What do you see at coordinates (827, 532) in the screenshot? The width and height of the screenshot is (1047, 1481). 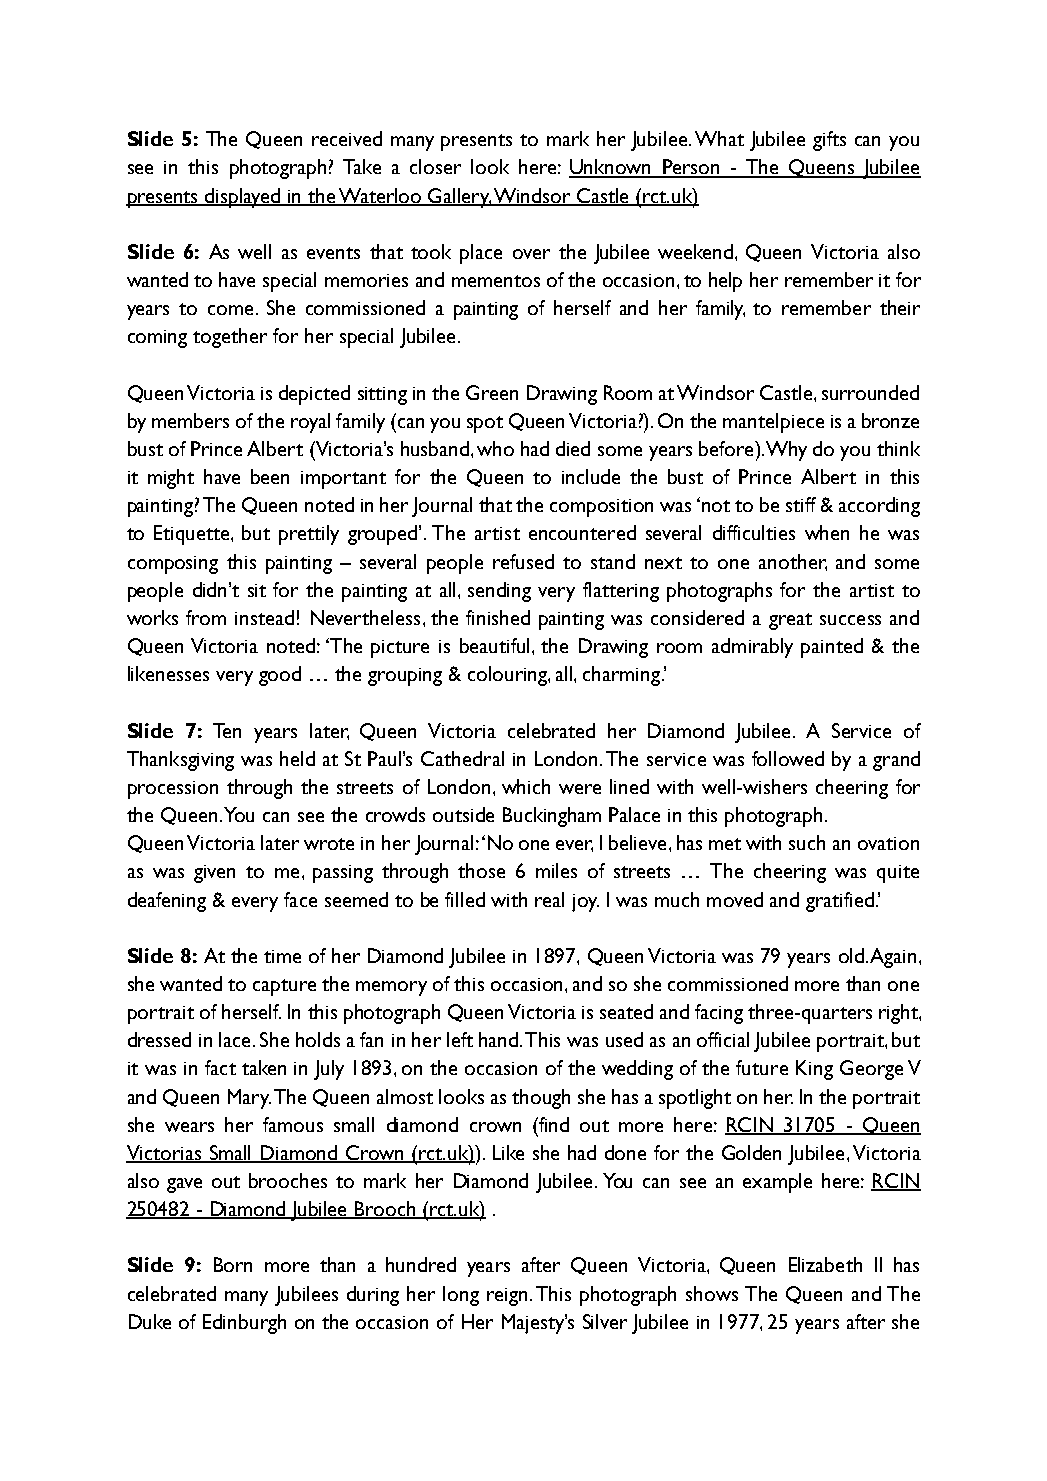 I see `when` at bounding box center [827, 532].
